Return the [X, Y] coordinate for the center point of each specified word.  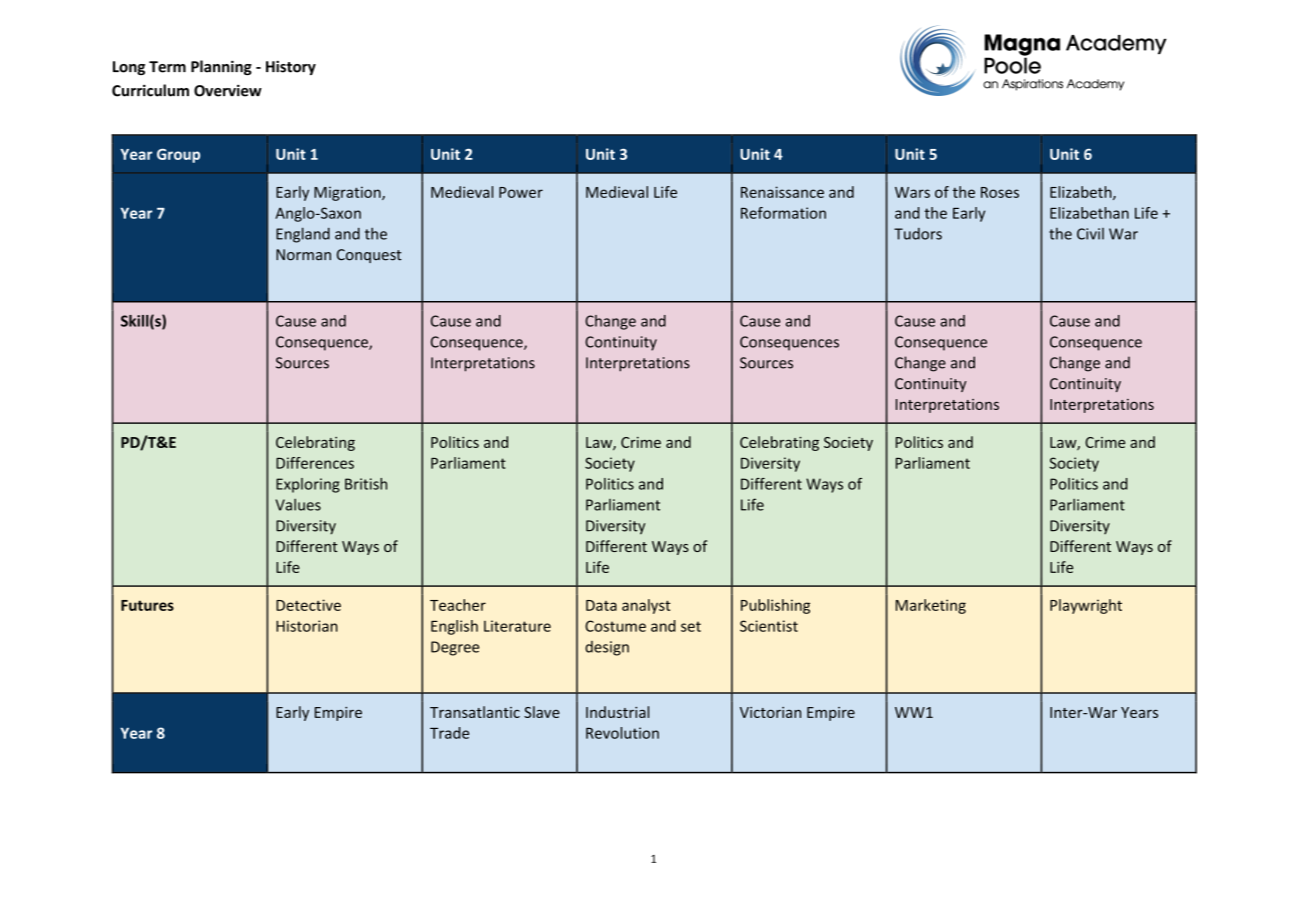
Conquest [369, 256]
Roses [1000, 192]
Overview [228, 90]
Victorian [770, 712]
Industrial [617, 712]
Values [298, 504]
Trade [449, 733]
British [366, 484]
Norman [303, 255]
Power [521, 192]
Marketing [931, 606]
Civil [1090, 234]
